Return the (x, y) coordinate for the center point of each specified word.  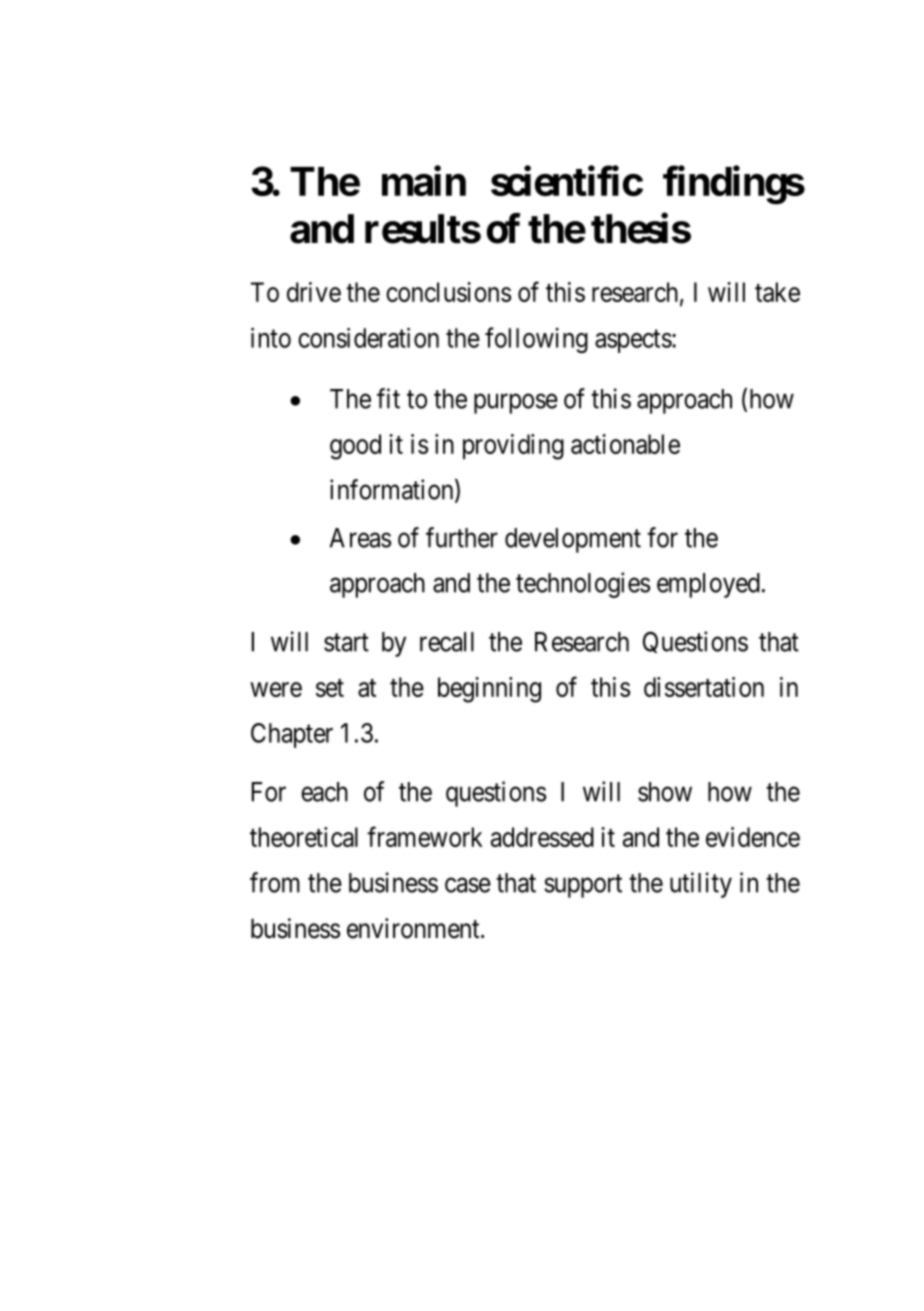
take (777, 292)
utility (701, 885)
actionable (625, 444)
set (330, 688)
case (468, 885)
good (355, 447)
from (275, 882)
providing (513, 447)
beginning (489, 690)
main (424, 181)
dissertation (704, 687)
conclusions (448, 292)
